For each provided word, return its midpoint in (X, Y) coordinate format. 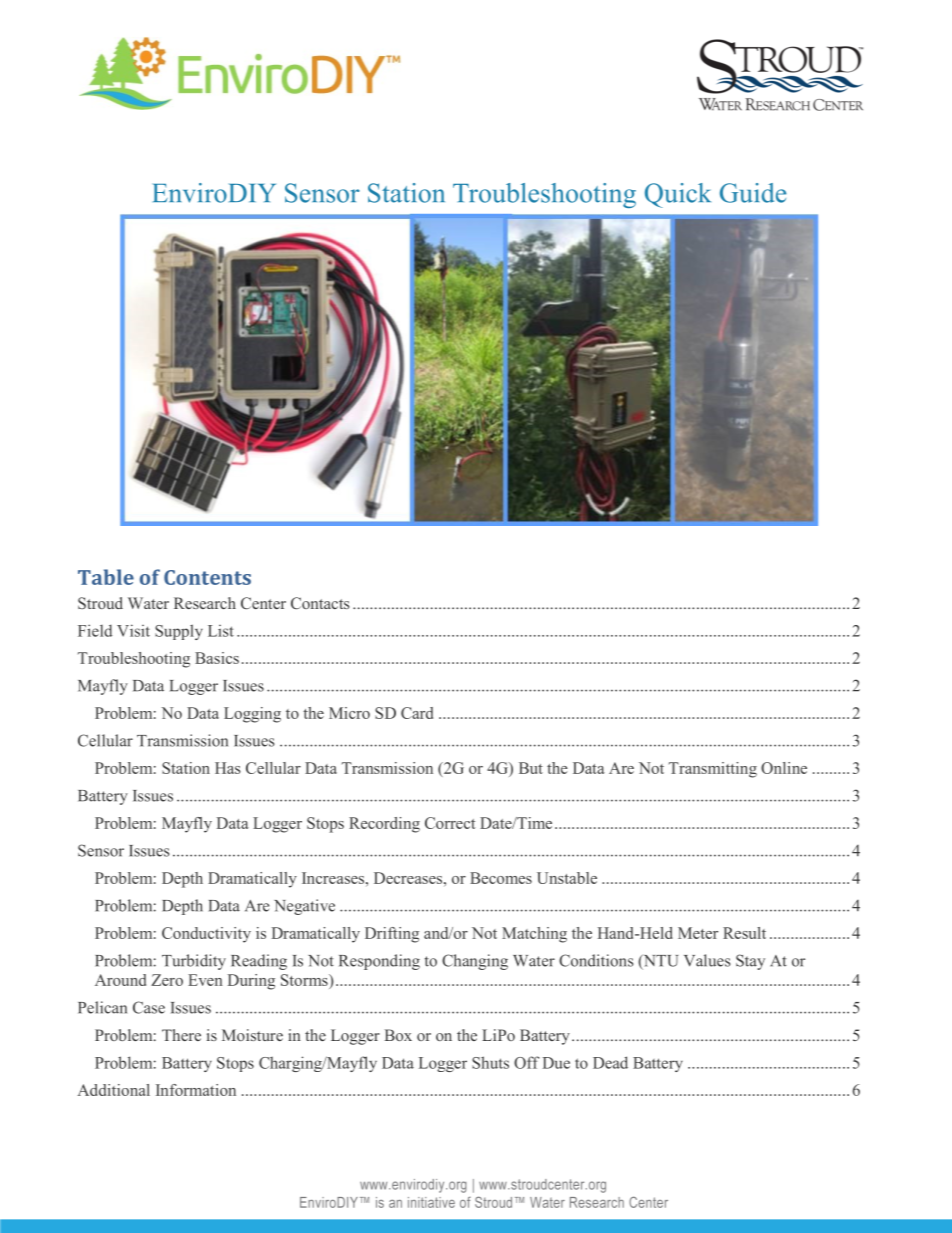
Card (417, 713)
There (181, 1035)
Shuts (490, 1062)
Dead (610, 1062)
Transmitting (713, 770)
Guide (753, 193)
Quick (678, 195)
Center (263, 603)
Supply (179, 632)
